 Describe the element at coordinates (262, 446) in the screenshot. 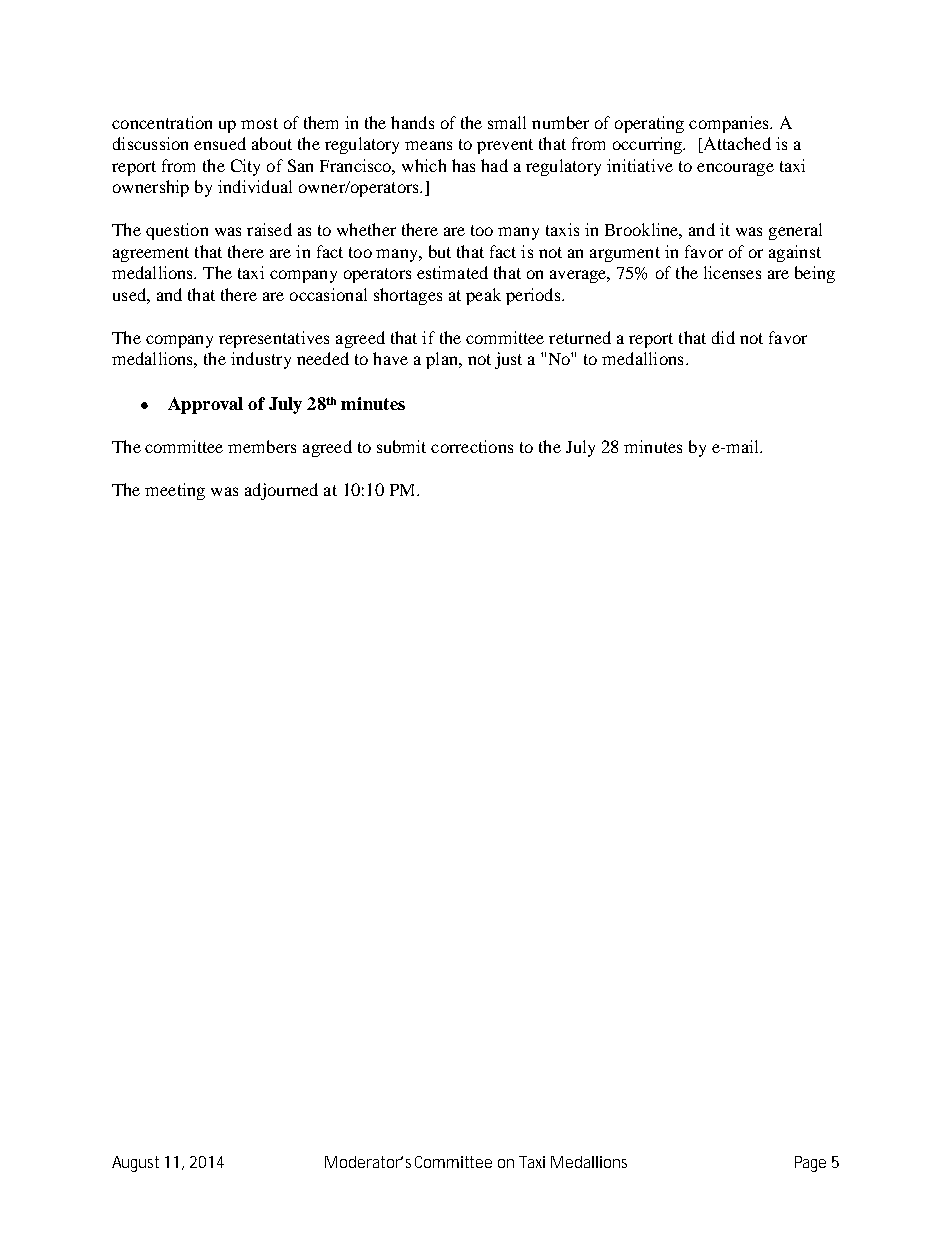

I see `members` at that location.
